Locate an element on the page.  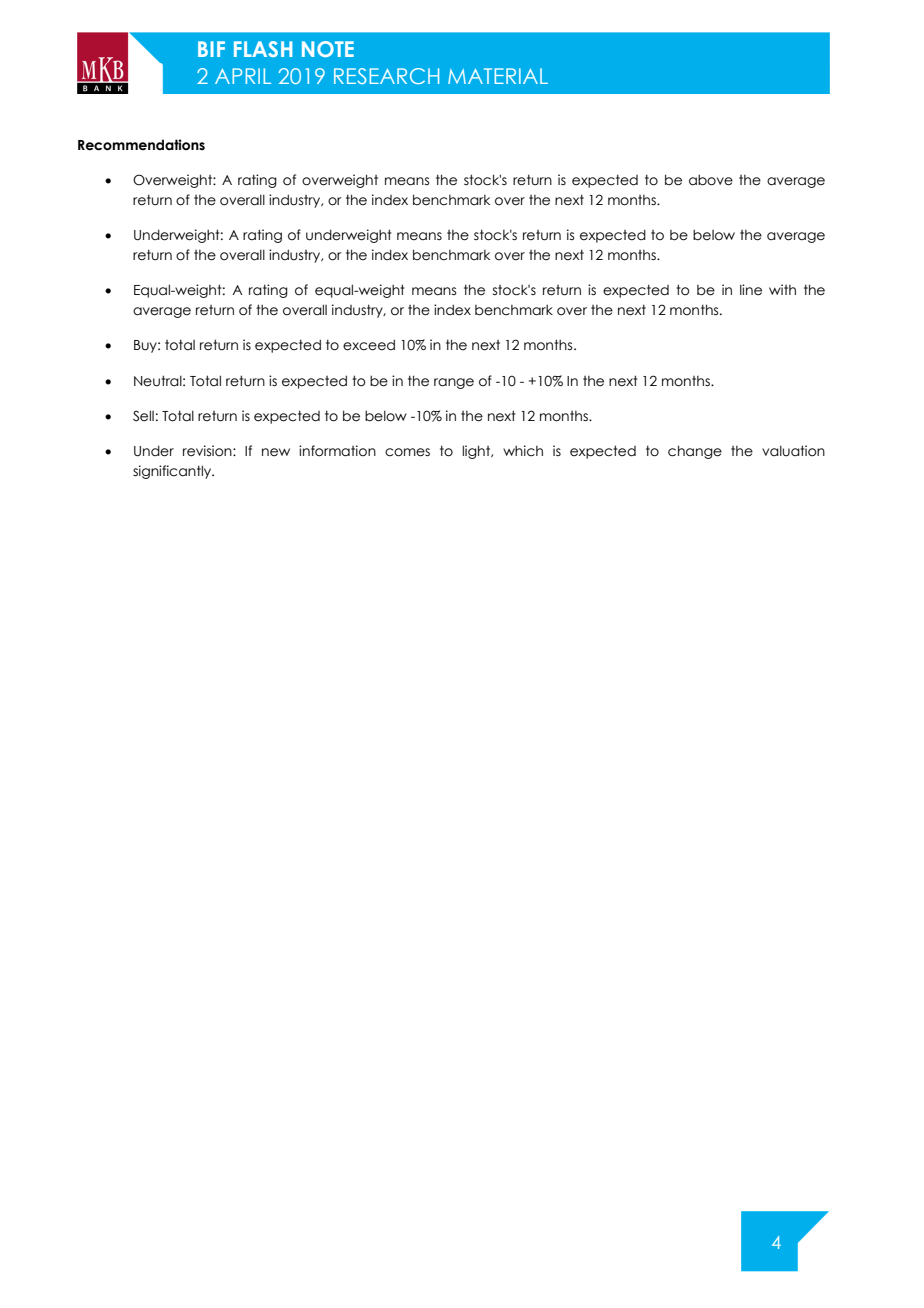
line is located at coordinates (751, 290).
